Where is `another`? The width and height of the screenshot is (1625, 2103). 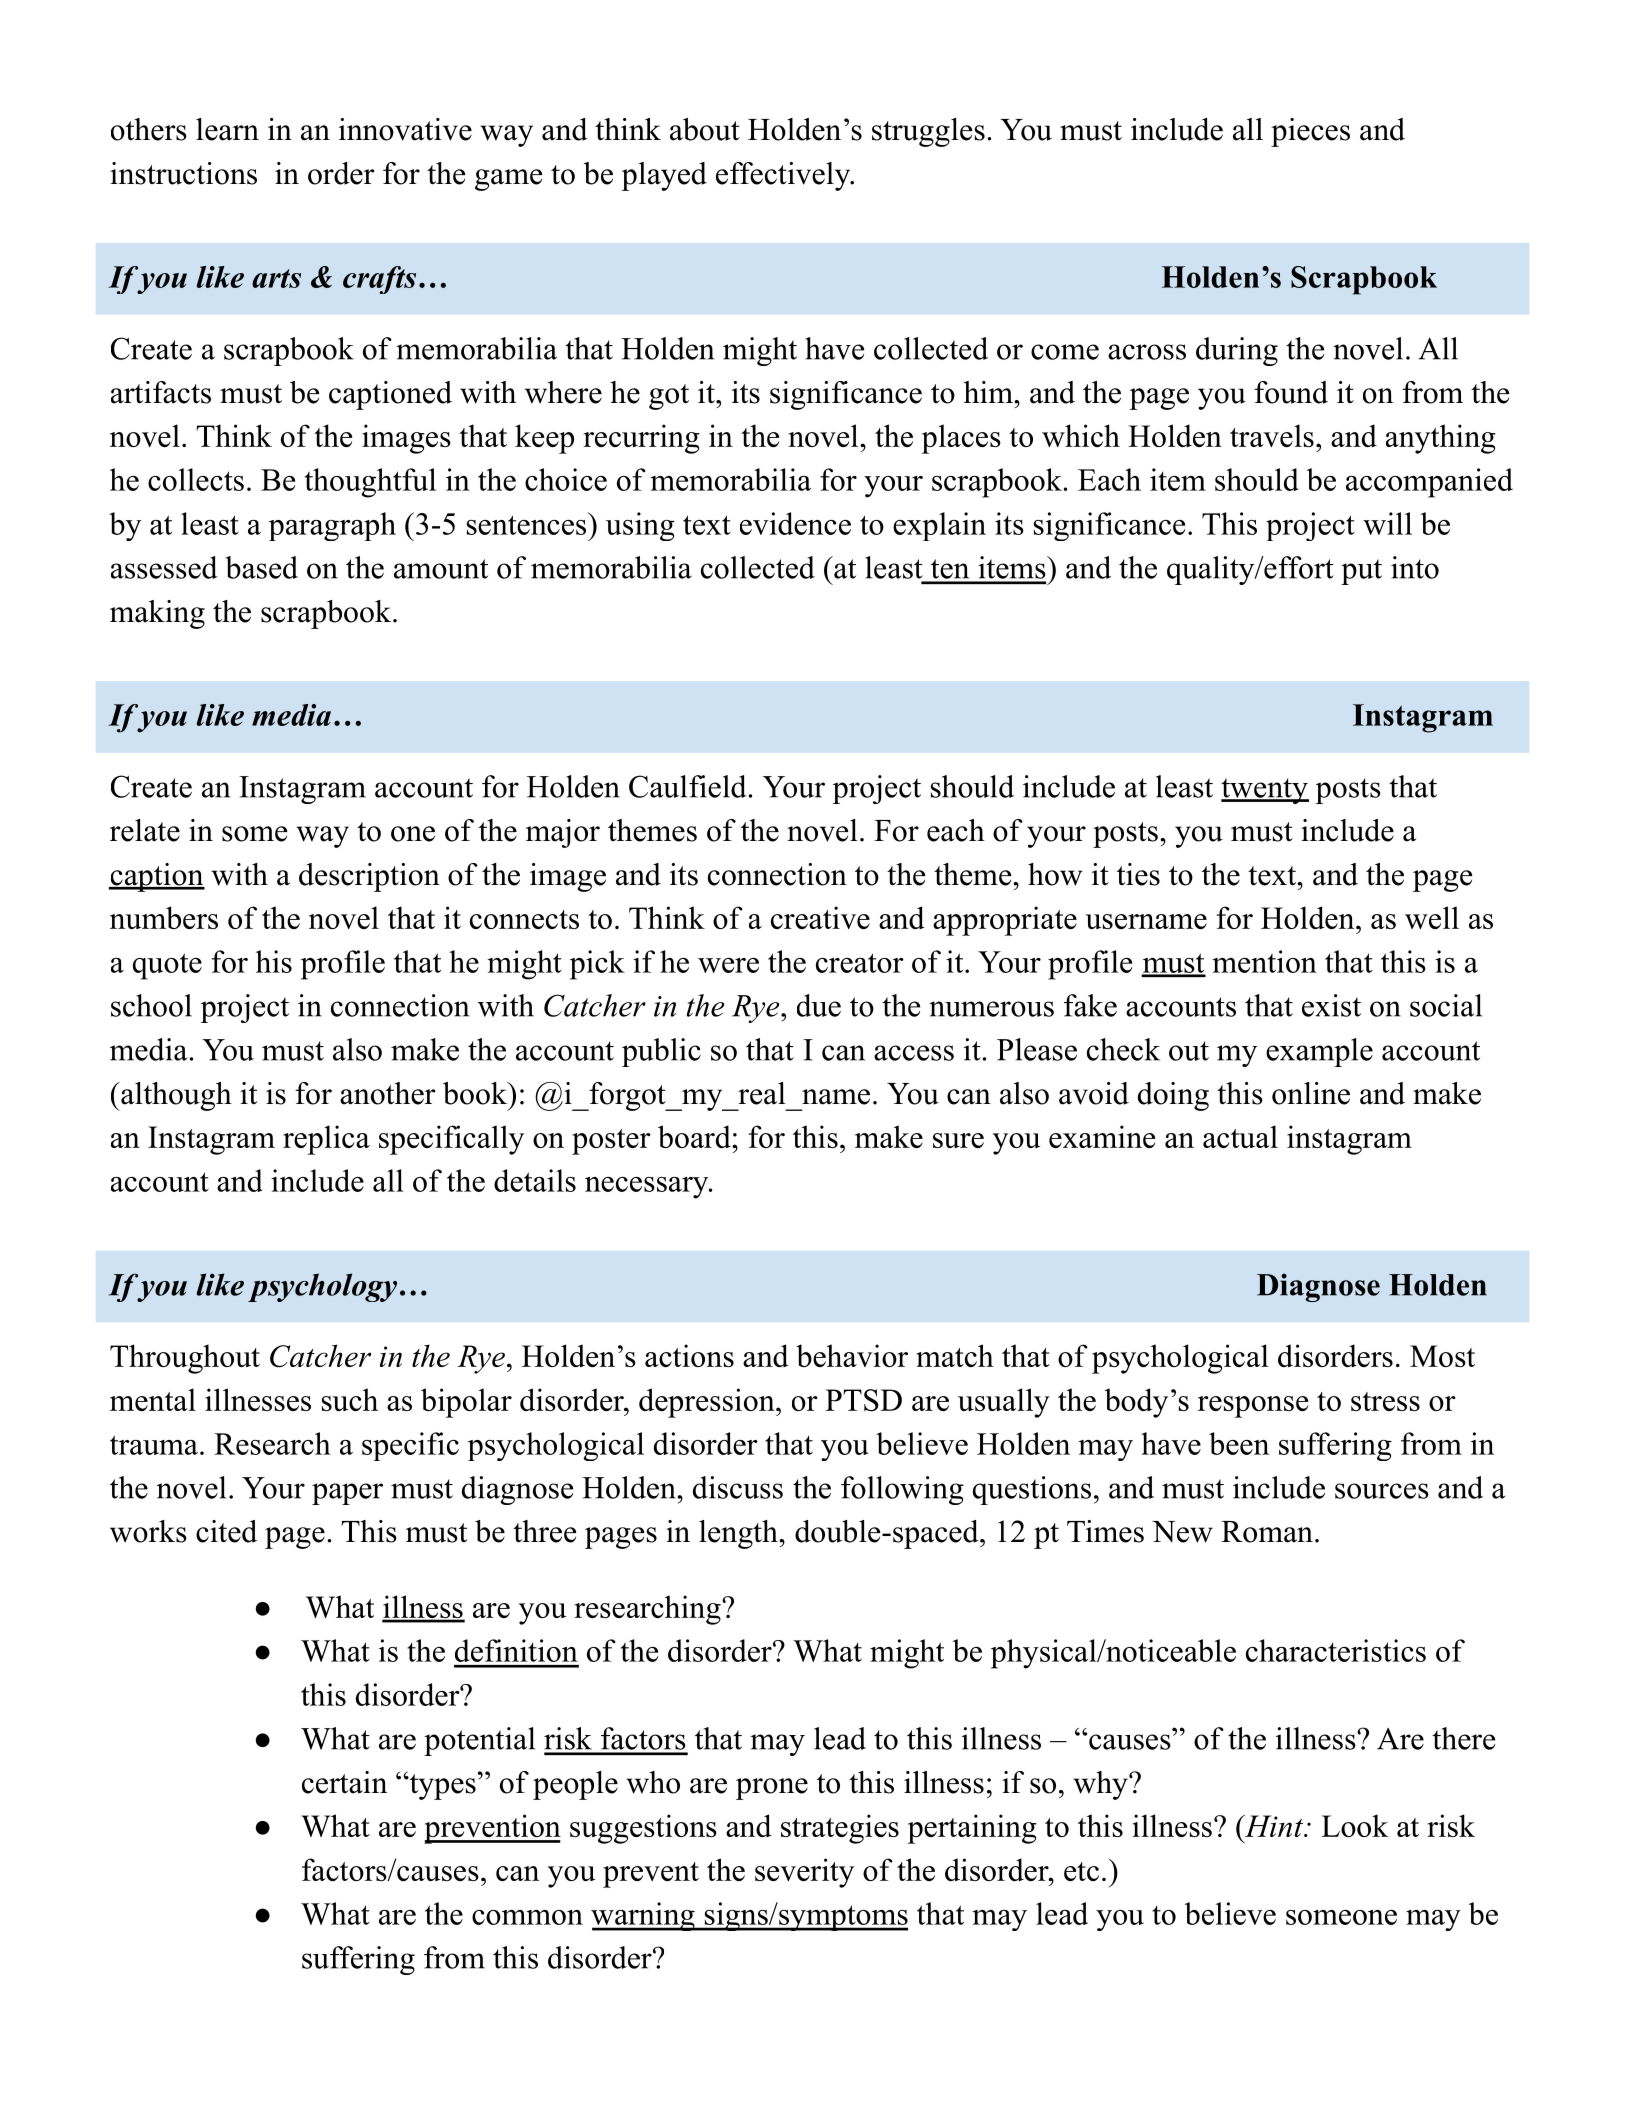
another is located at coordinates (388, 1093).
